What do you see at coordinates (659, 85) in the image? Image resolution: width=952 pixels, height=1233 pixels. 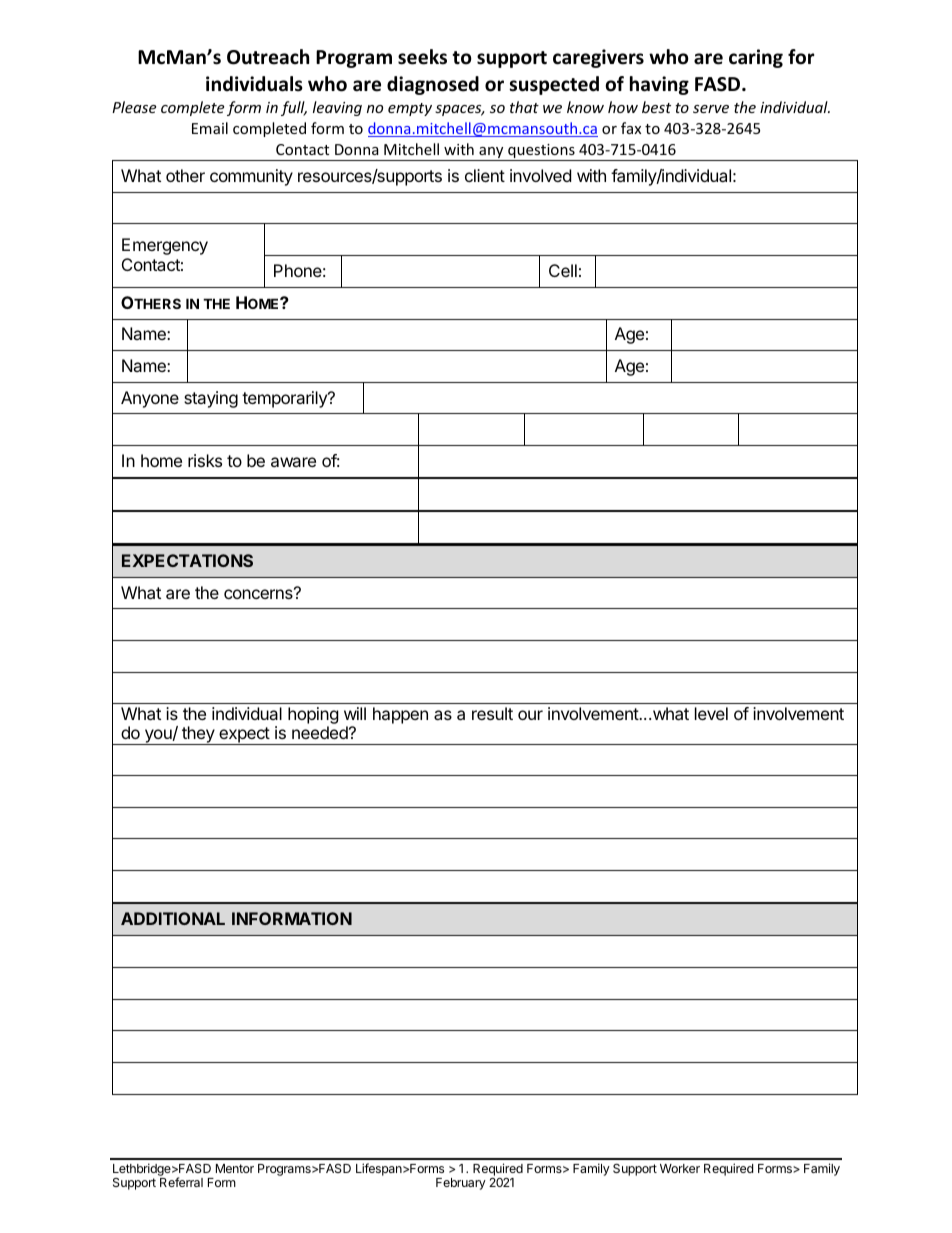 I see `having` at bounding box center [659, 85].
